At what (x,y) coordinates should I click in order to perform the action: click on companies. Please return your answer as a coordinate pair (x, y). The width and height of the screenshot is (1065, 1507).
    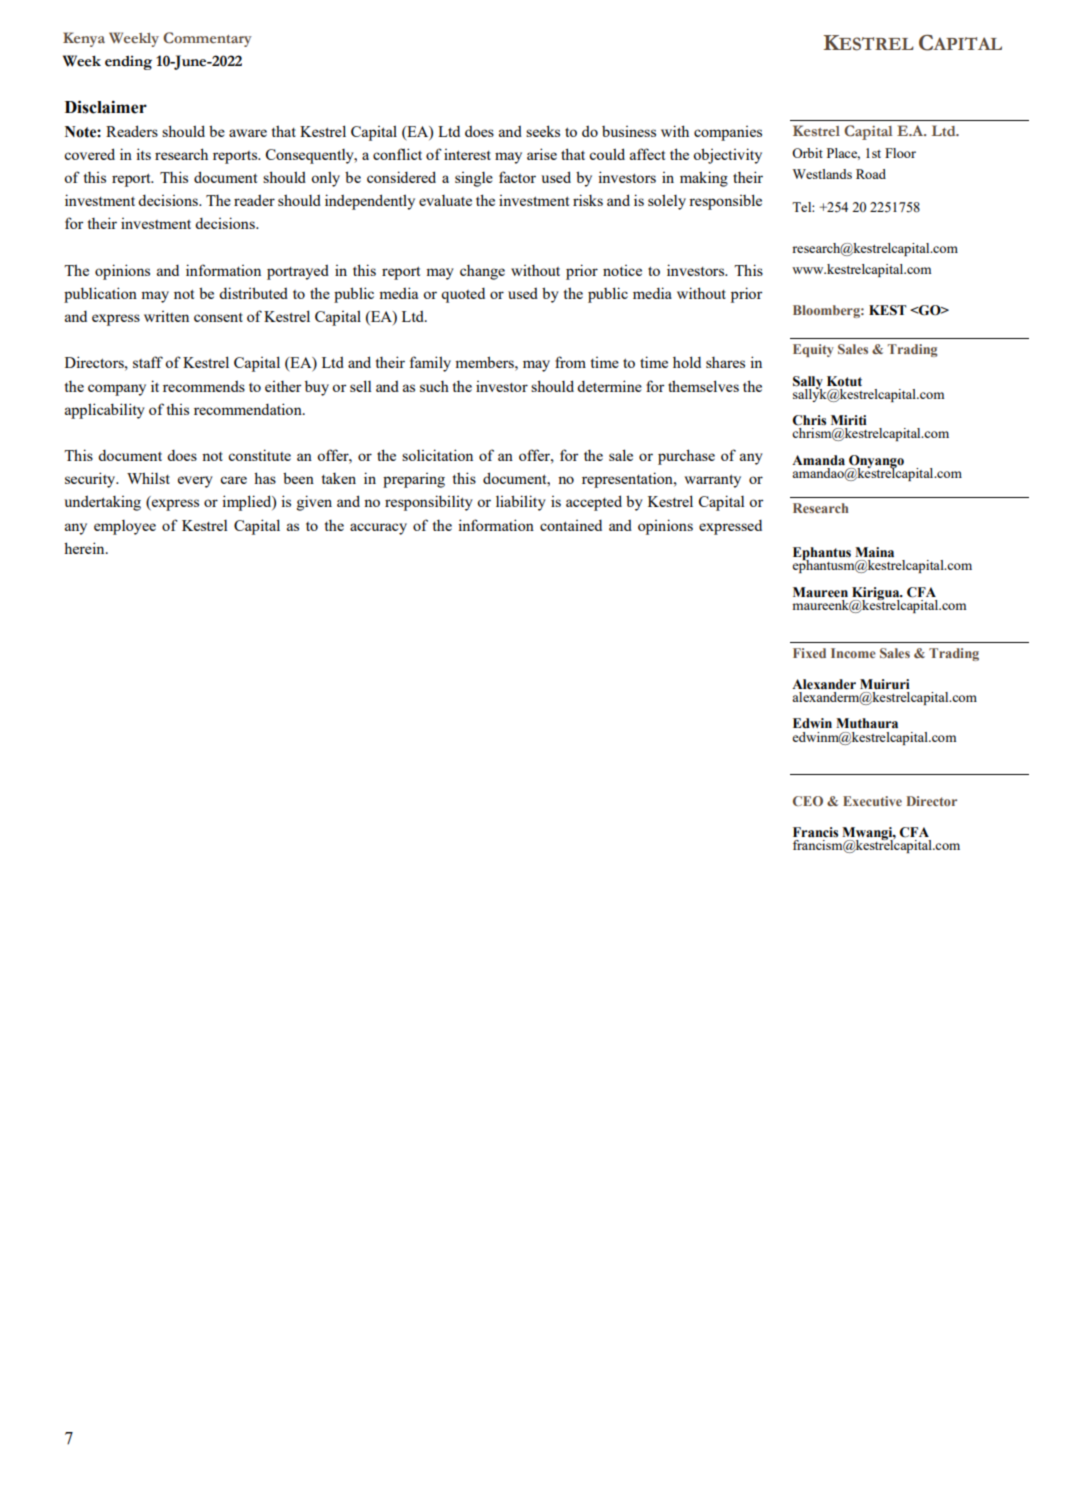
    Looking at the image, I should click on (728, 133).
